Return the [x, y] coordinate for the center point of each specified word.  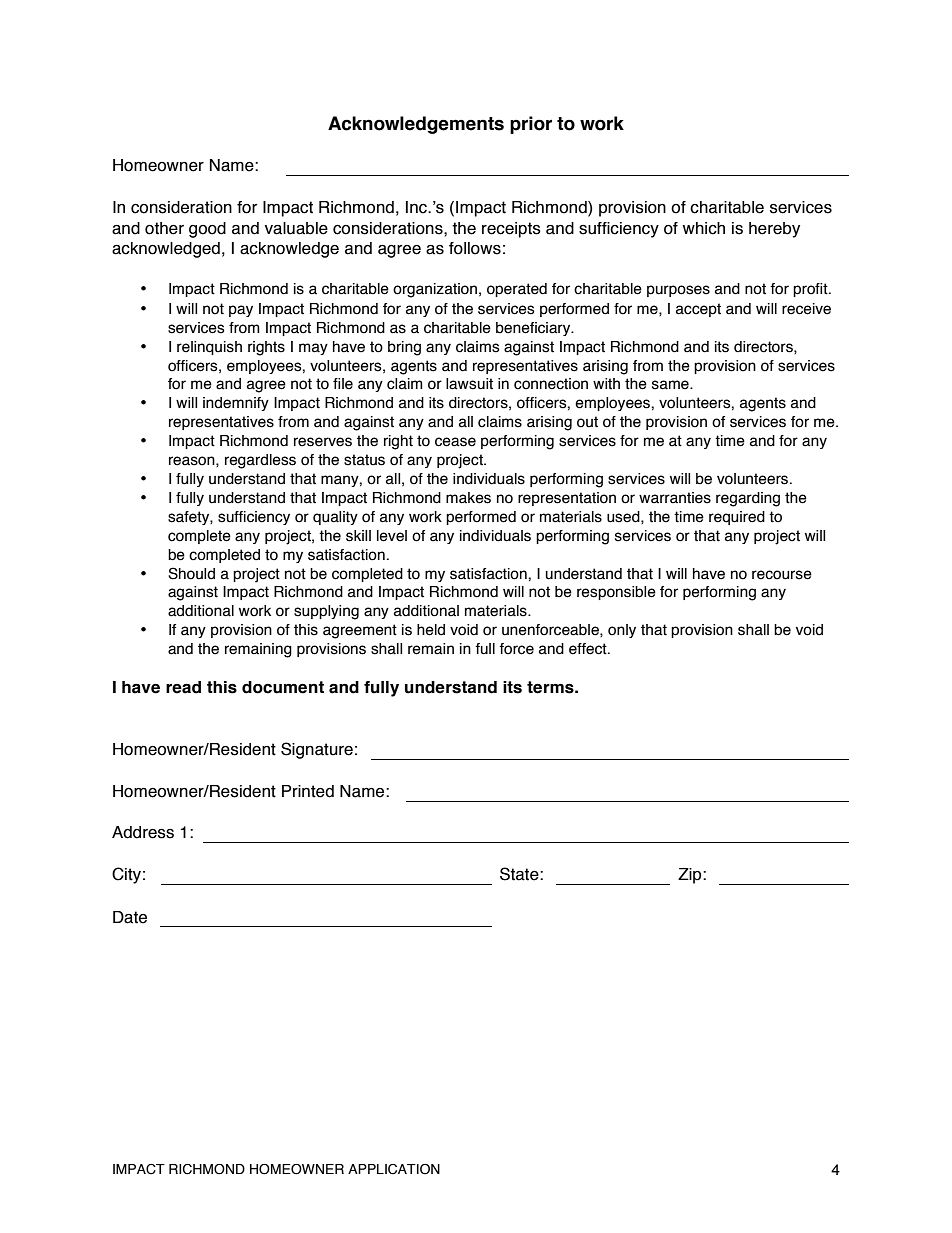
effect [589, 649]
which [704, 228]
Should [191, 573]
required [737, 518]
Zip [691, 876]
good [207, 230]
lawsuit [469, 384]
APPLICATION [394, 1169]
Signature [317, 750]
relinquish [209, 348]
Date [130, 917]
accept [698, 310]
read [183, 687]
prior [531, 125]
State [520, 874]
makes [468, 498]
